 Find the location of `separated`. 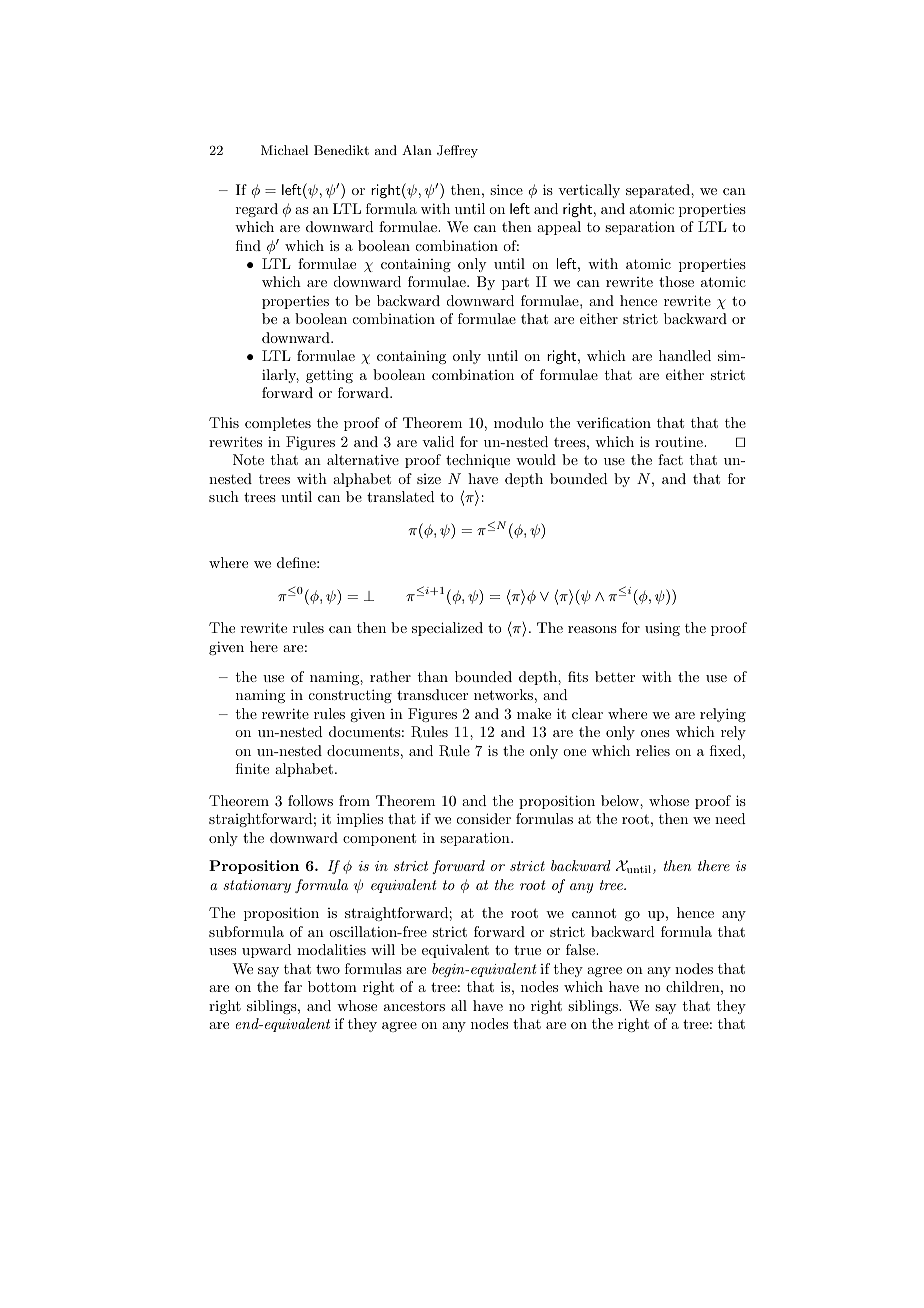

separated is located at coordinates (659, 191).
